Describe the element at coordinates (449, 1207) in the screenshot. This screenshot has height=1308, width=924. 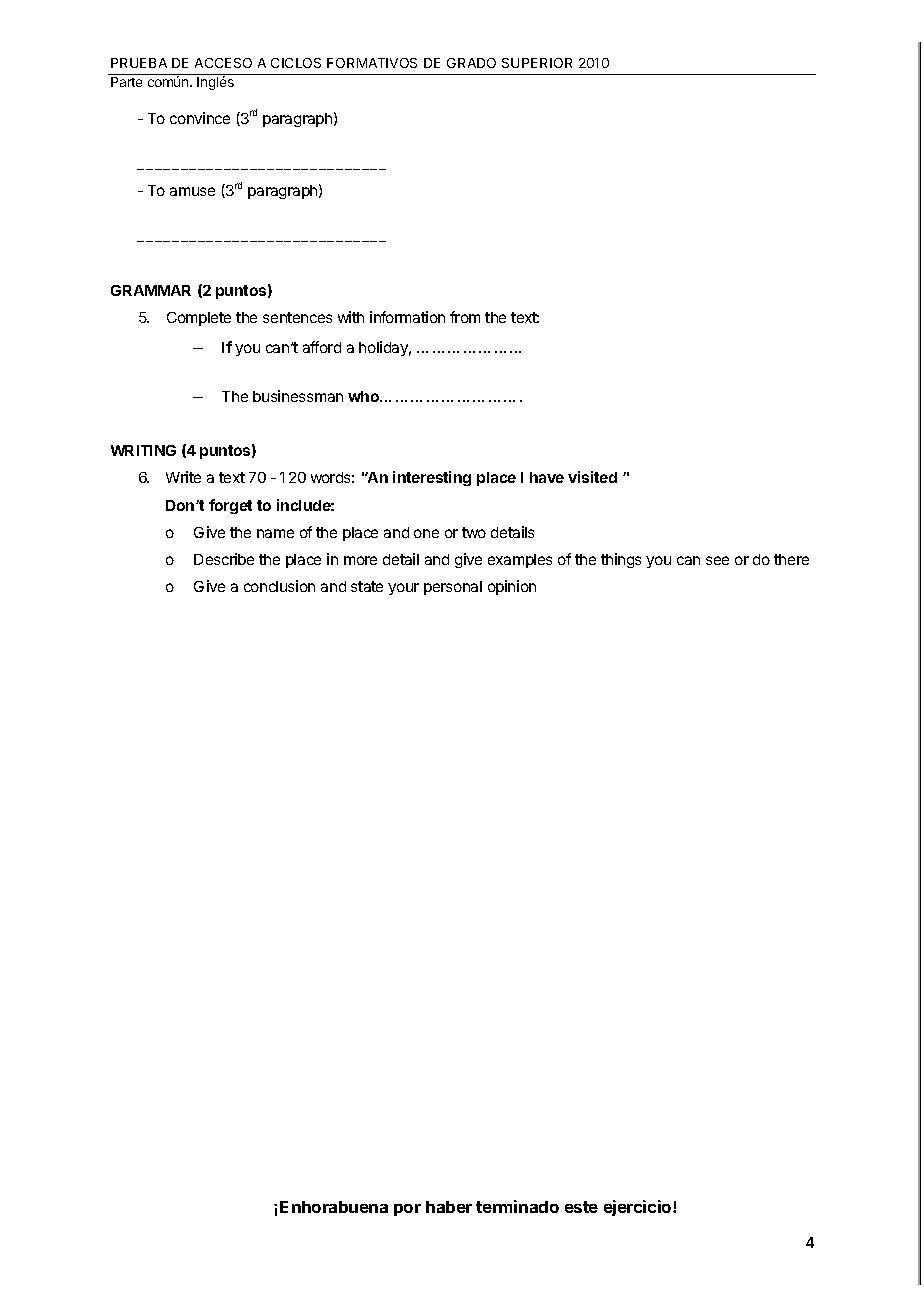
I see `haber` at that location.
